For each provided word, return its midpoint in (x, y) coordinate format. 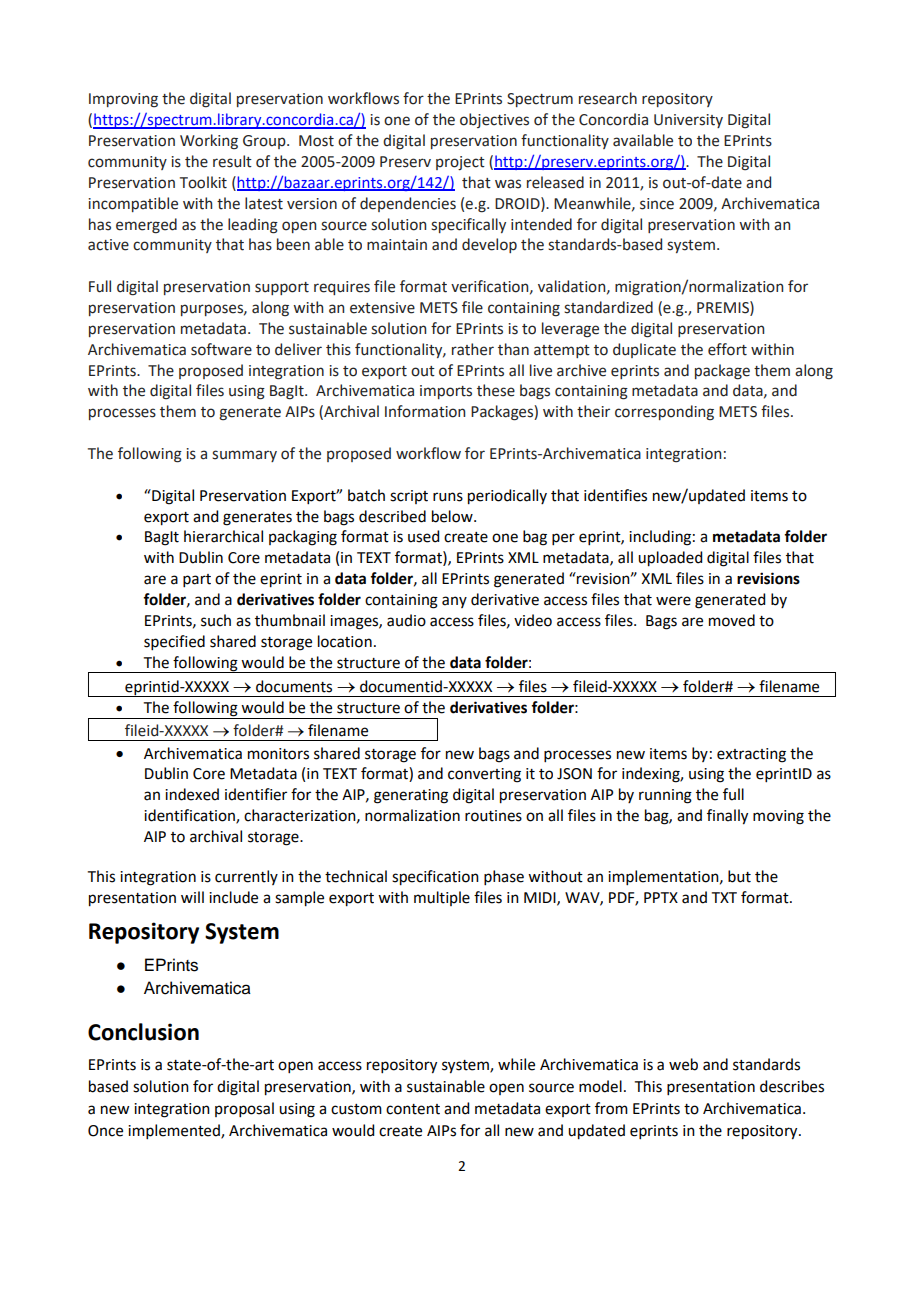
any (454, 602)
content (413, 1109)
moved (732, 620)
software (221, 349)
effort (727, 349)
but (739, 876)
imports (446, 392)
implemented (175, 1131)
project (460, 163)
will (192, 897)
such (216, 620)
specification (435, 878)
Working (209, 142)
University (688, 121)
